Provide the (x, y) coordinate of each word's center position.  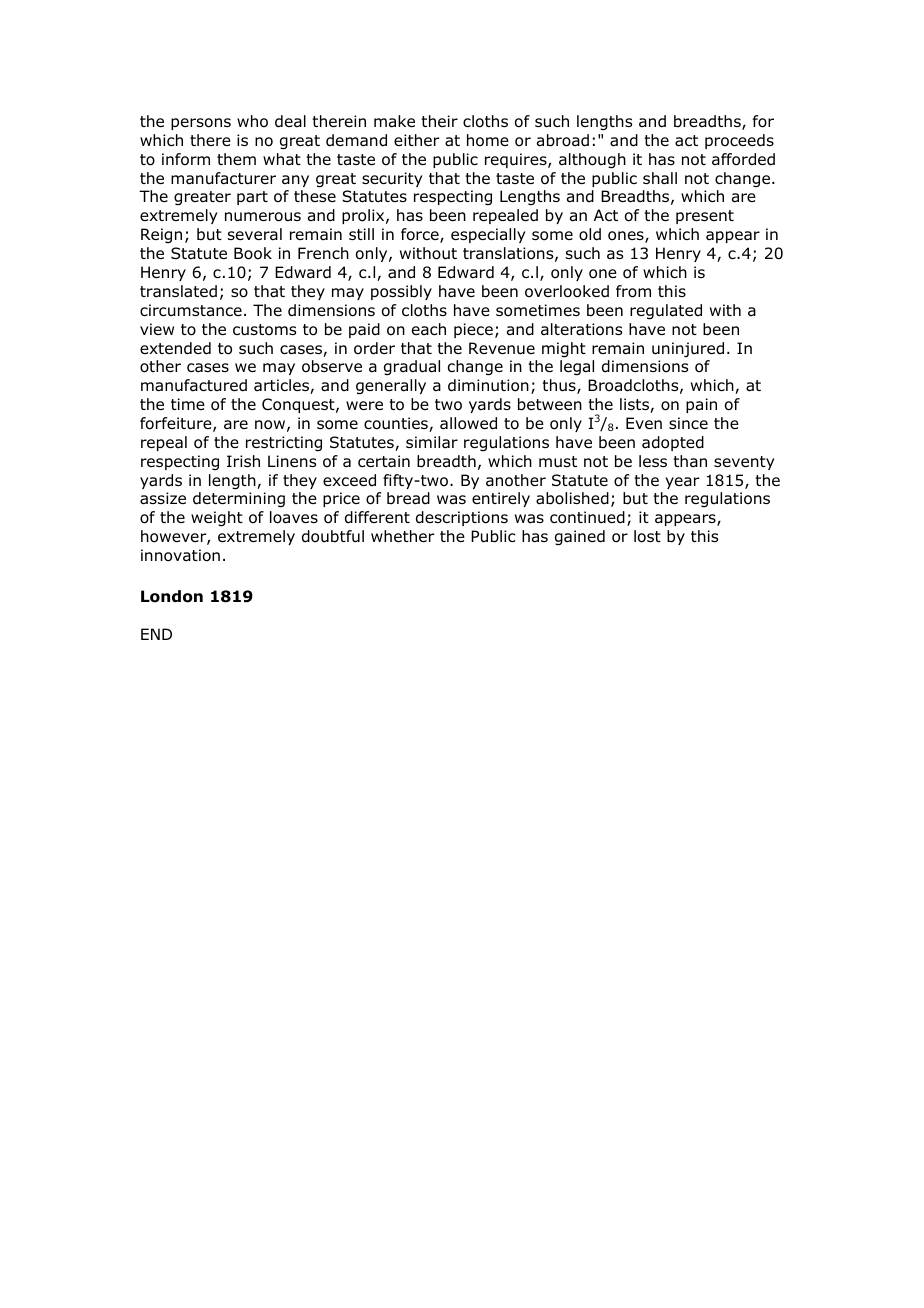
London (172, 596)
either (417, 140)
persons (201, 124)
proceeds (739, 141)
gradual (412, 368)
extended (175, 348)
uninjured (688, 349)
